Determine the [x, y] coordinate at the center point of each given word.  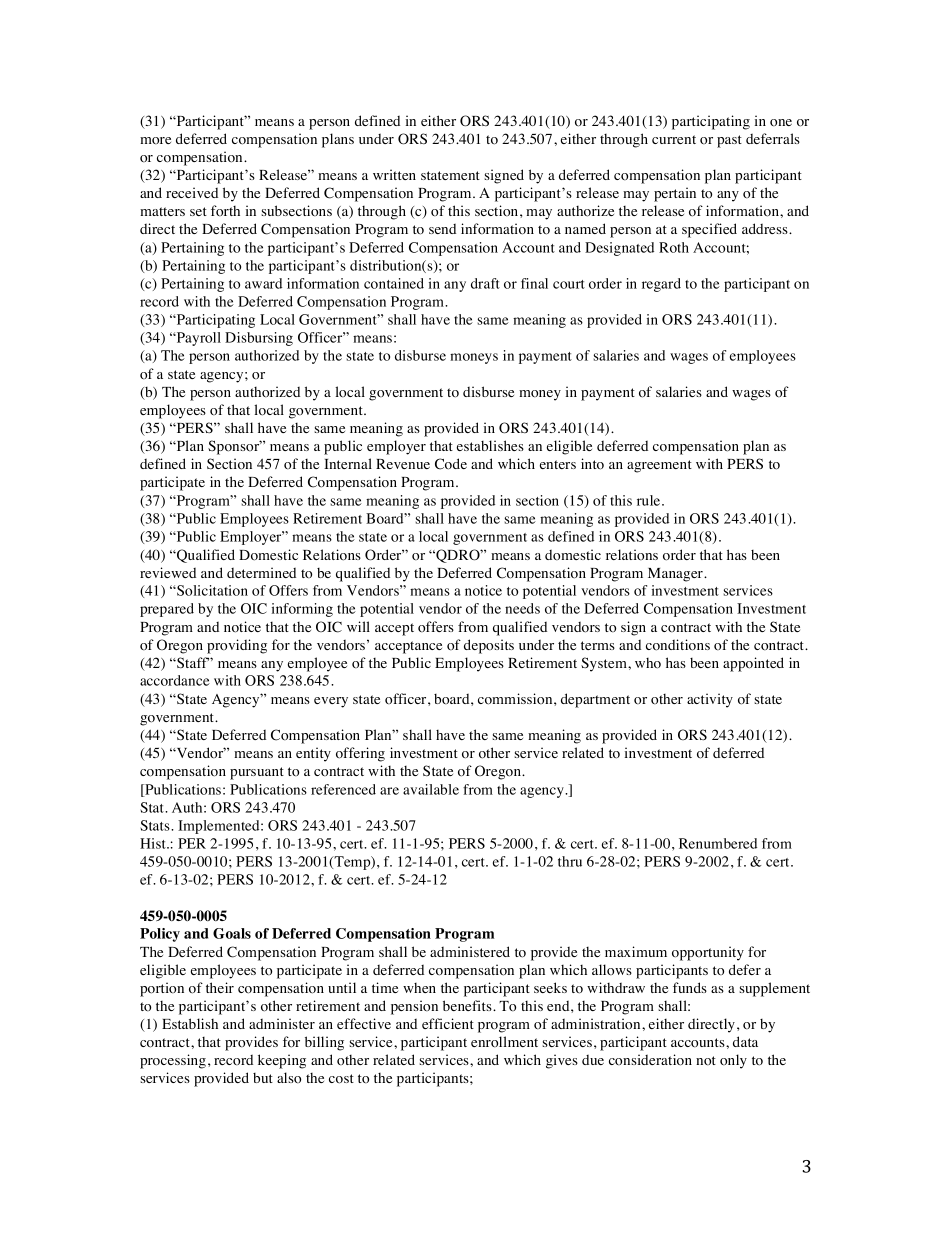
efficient [448, 1023]
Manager [677, 575]
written [394, 174]
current [674, 139]
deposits [489, 646]
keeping [282, 1061]
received [192, 192]
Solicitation [211, 590]
